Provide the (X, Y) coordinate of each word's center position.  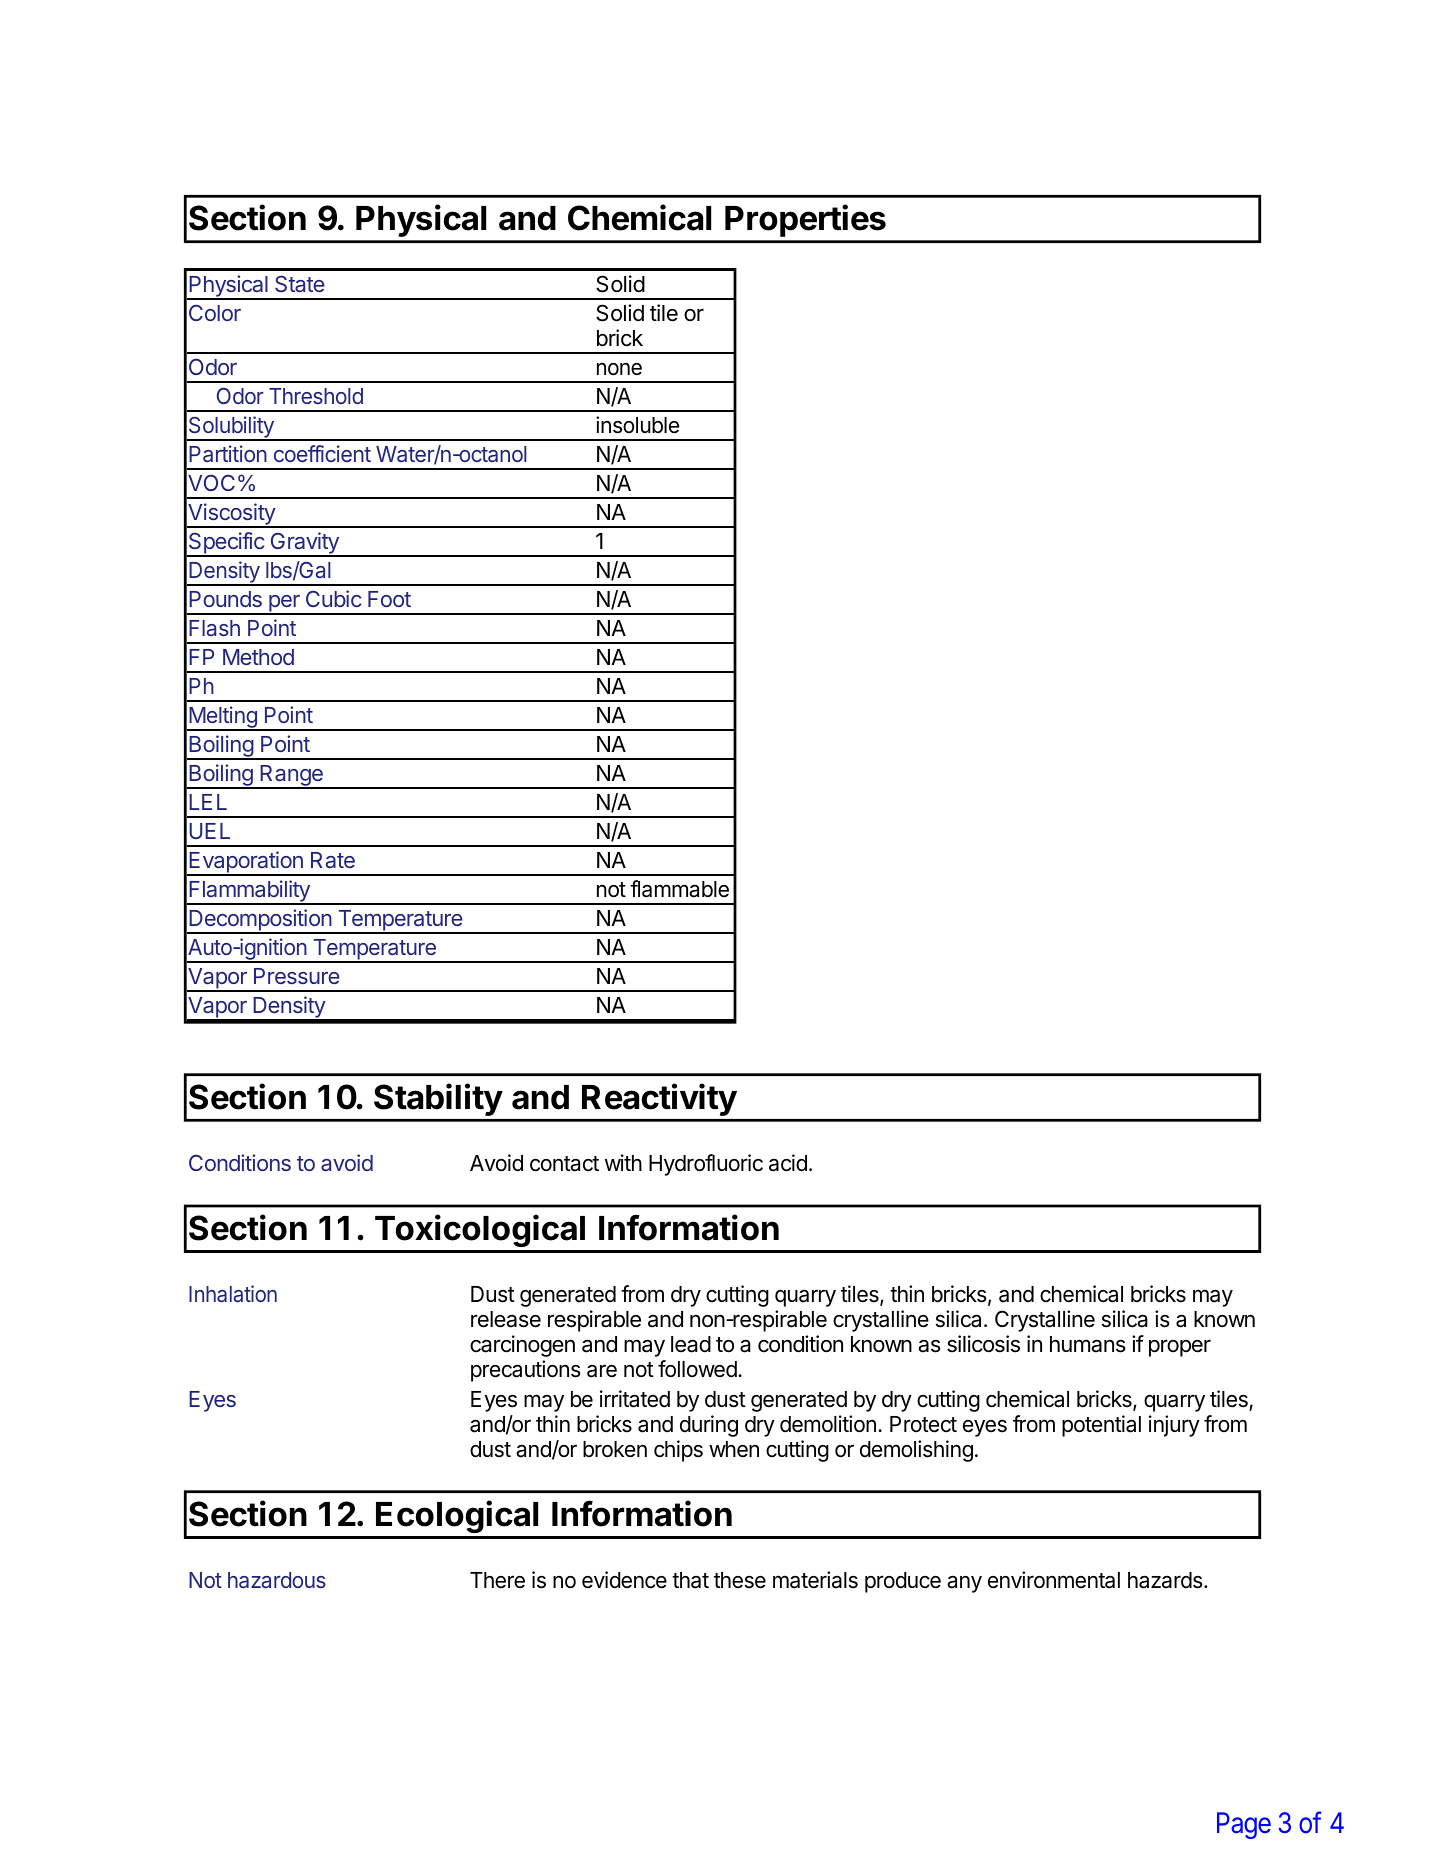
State (300, 284)
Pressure (297, 976)
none (619, 369)
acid (788, 1163)
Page (1244, 1825)
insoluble (637, 425)
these (740, 1580)
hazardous (277, 1580)
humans (1088, 1344)
